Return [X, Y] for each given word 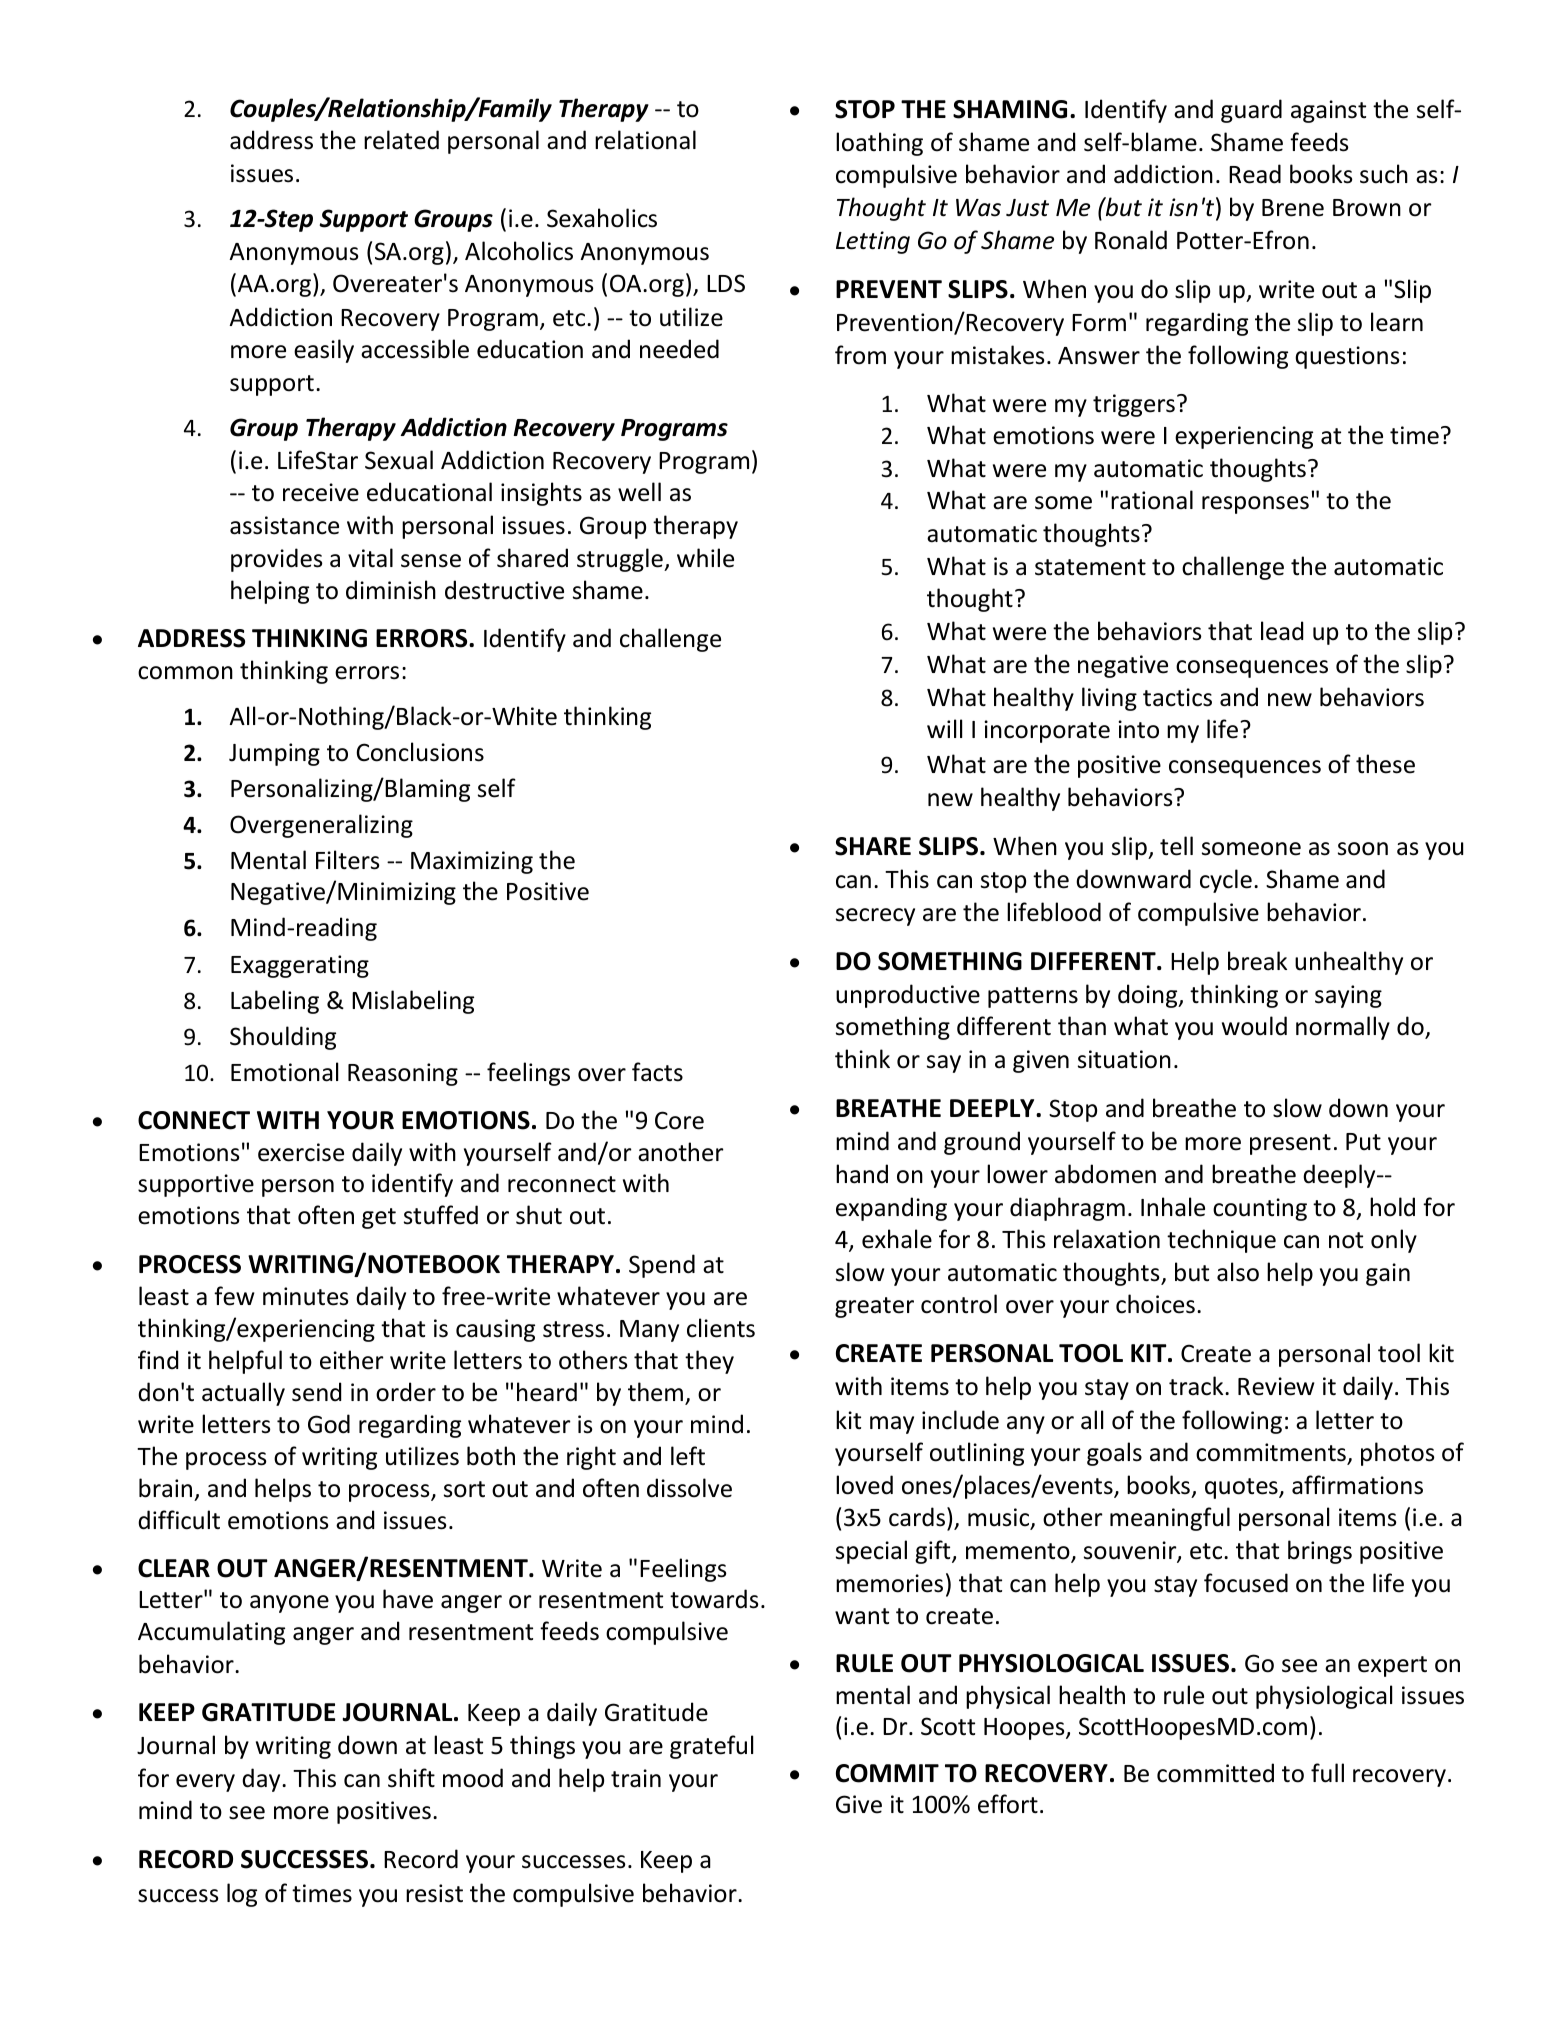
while [705, 558]
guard [1251, 111]
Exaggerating [300, 966]
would [1254, 1026]
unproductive [908, 996]
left [688, 1456]
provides [277, 560]
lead [1282, 631]
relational [645, 140]
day [262, 1780]
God [329, 1424]
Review [1276, 1386]
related [401, 140]
